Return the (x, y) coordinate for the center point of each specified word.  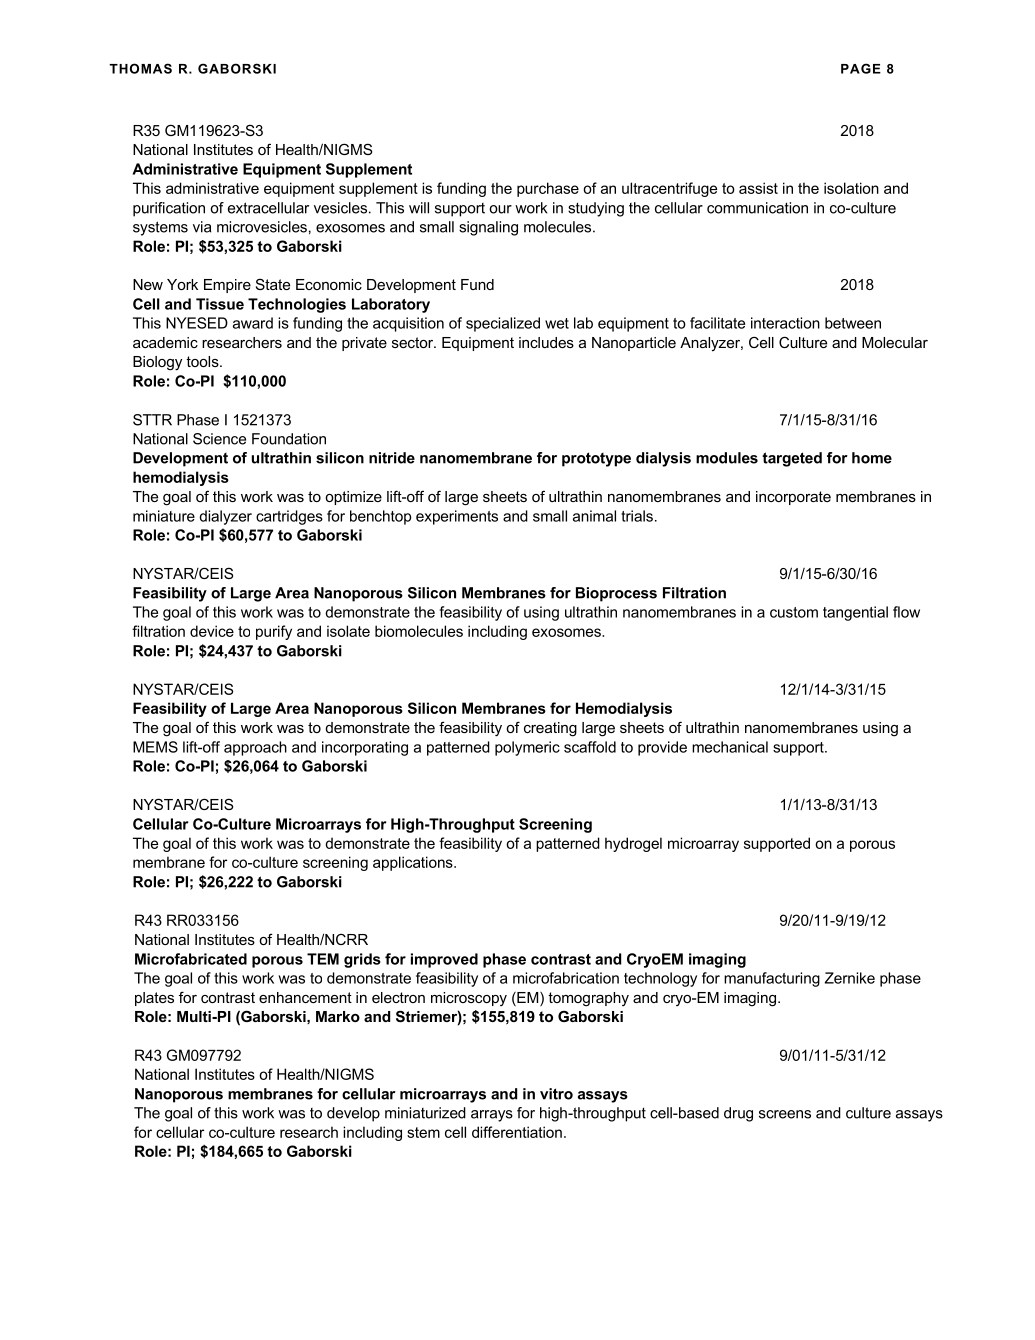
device (212, 631)
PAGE (861, 68)
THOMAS (140, 68)
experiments (457, 517)
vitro (556, 1094)
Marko (338, 1016)
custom (794, 612)
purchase (548, 189)
